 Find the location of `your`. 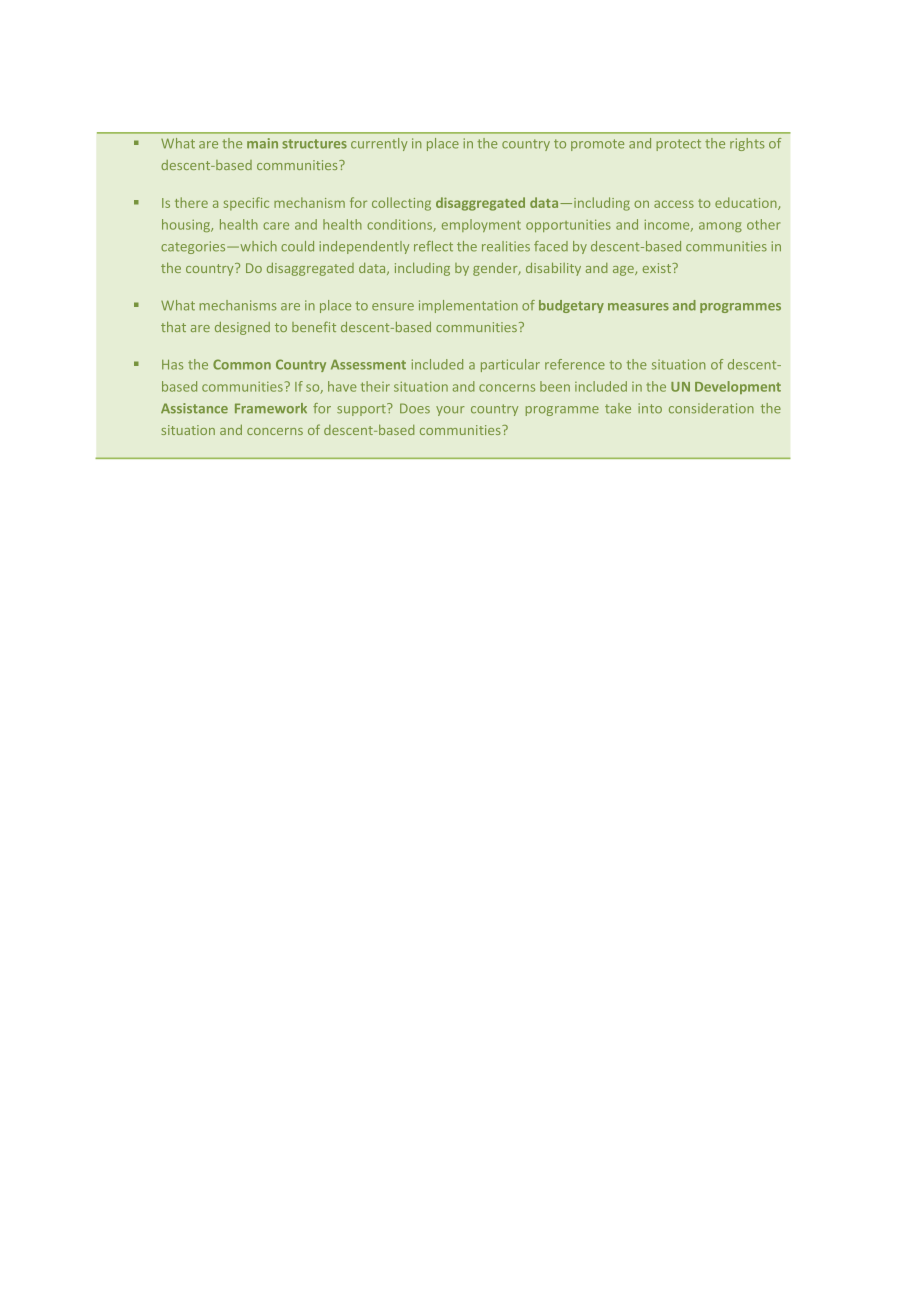

your is located at coordinates (450, 411).
